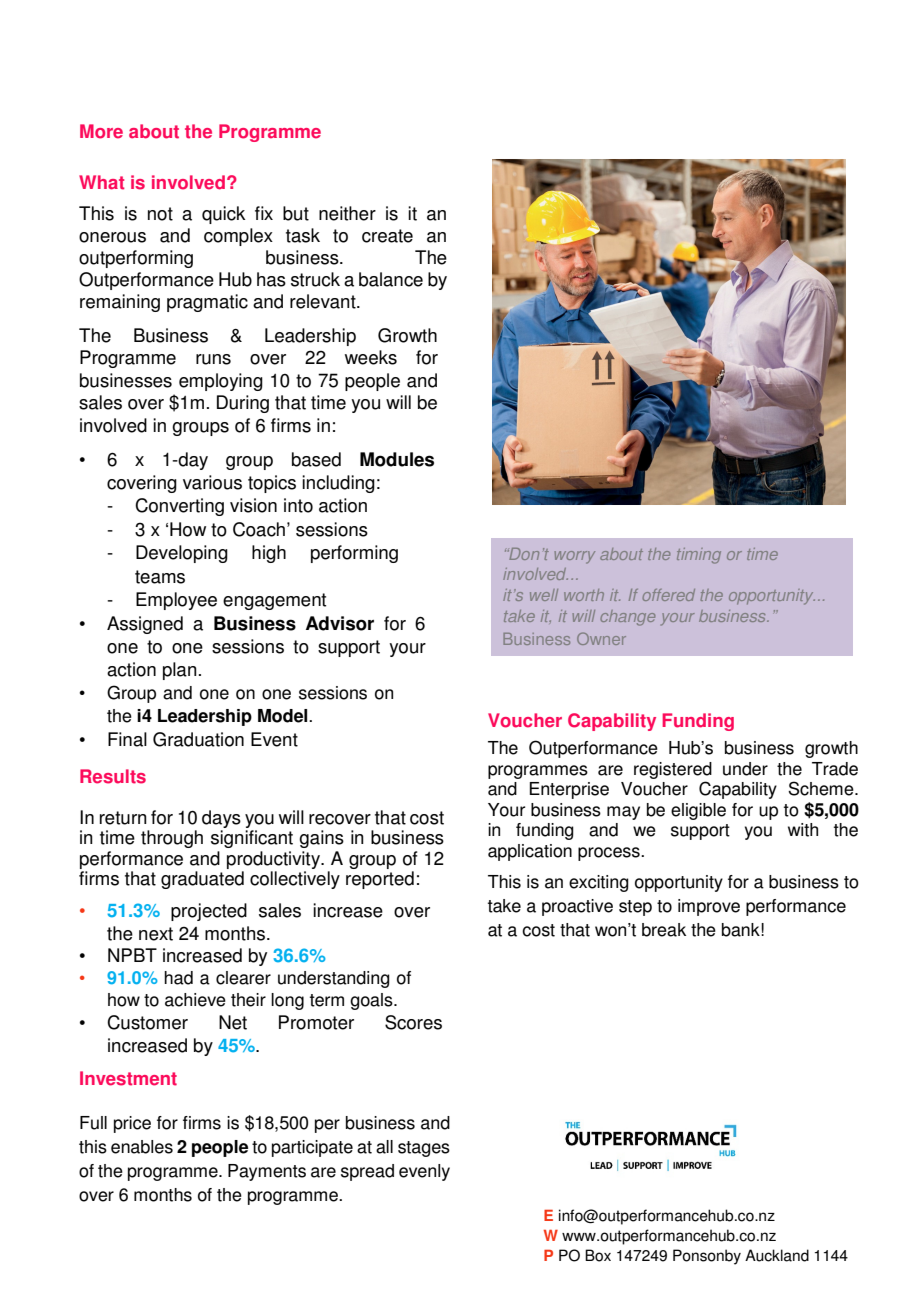  What do you see at coordinates (213, 359) in the page?
I see `runs` at bounding box center [213, 359].
